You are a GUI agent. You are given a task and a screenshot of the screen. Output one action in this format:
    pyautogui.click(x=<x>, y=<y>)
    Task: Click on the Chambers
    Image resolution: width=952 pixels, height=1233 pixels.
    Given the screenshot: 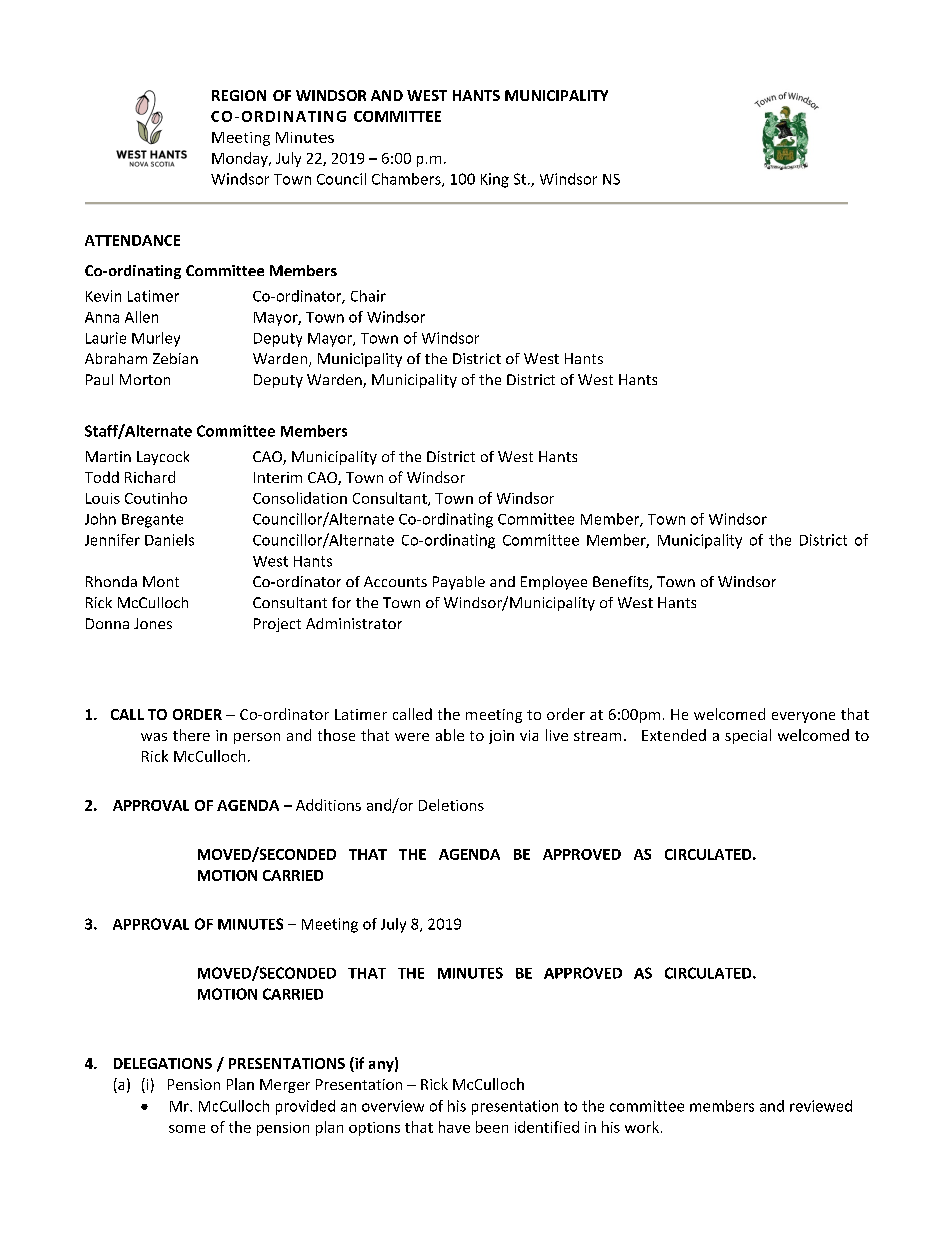 What is the action you would take?
    pyautogui.click(x=407, y=180)
